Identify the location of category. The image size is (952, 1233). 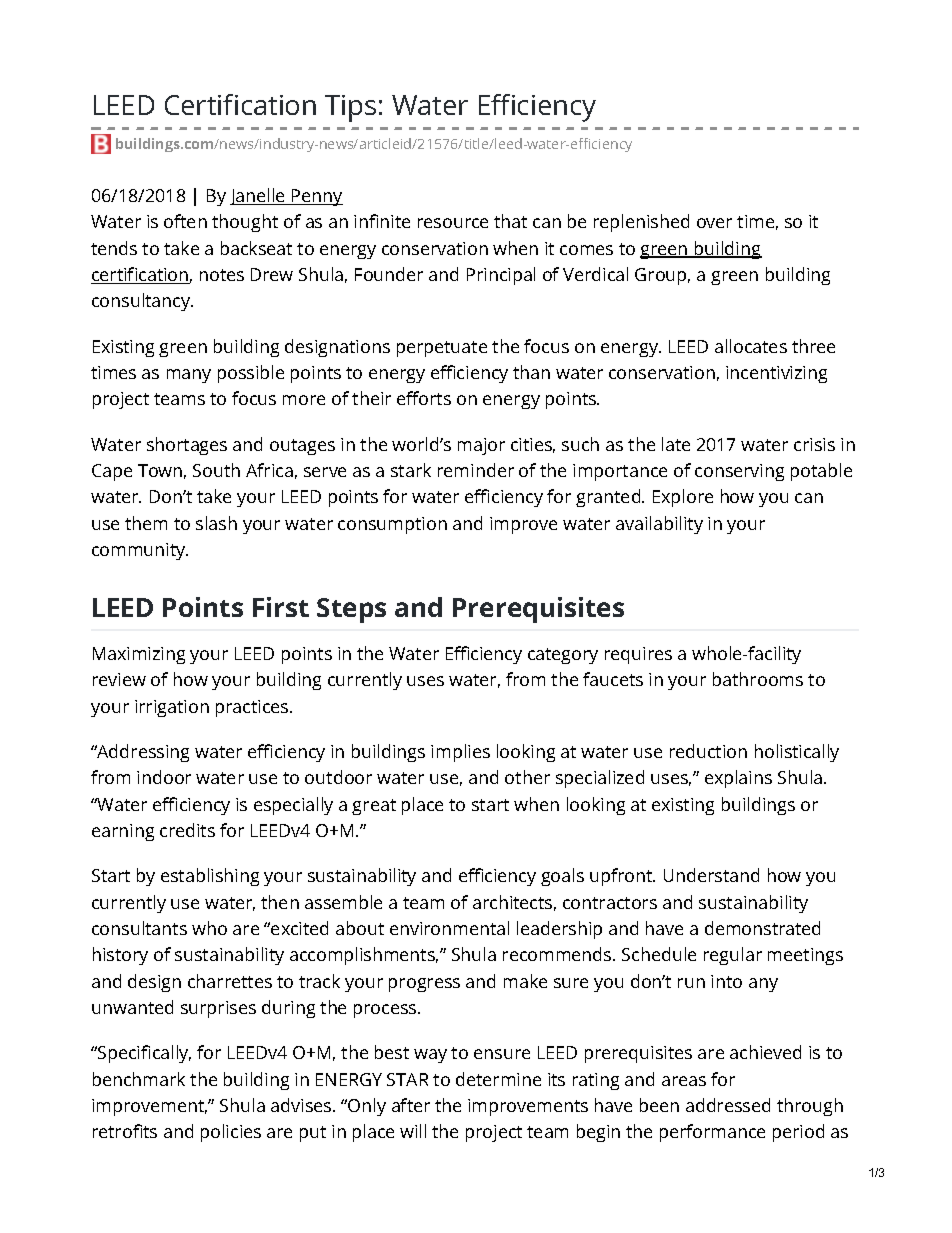
(563, 656).
